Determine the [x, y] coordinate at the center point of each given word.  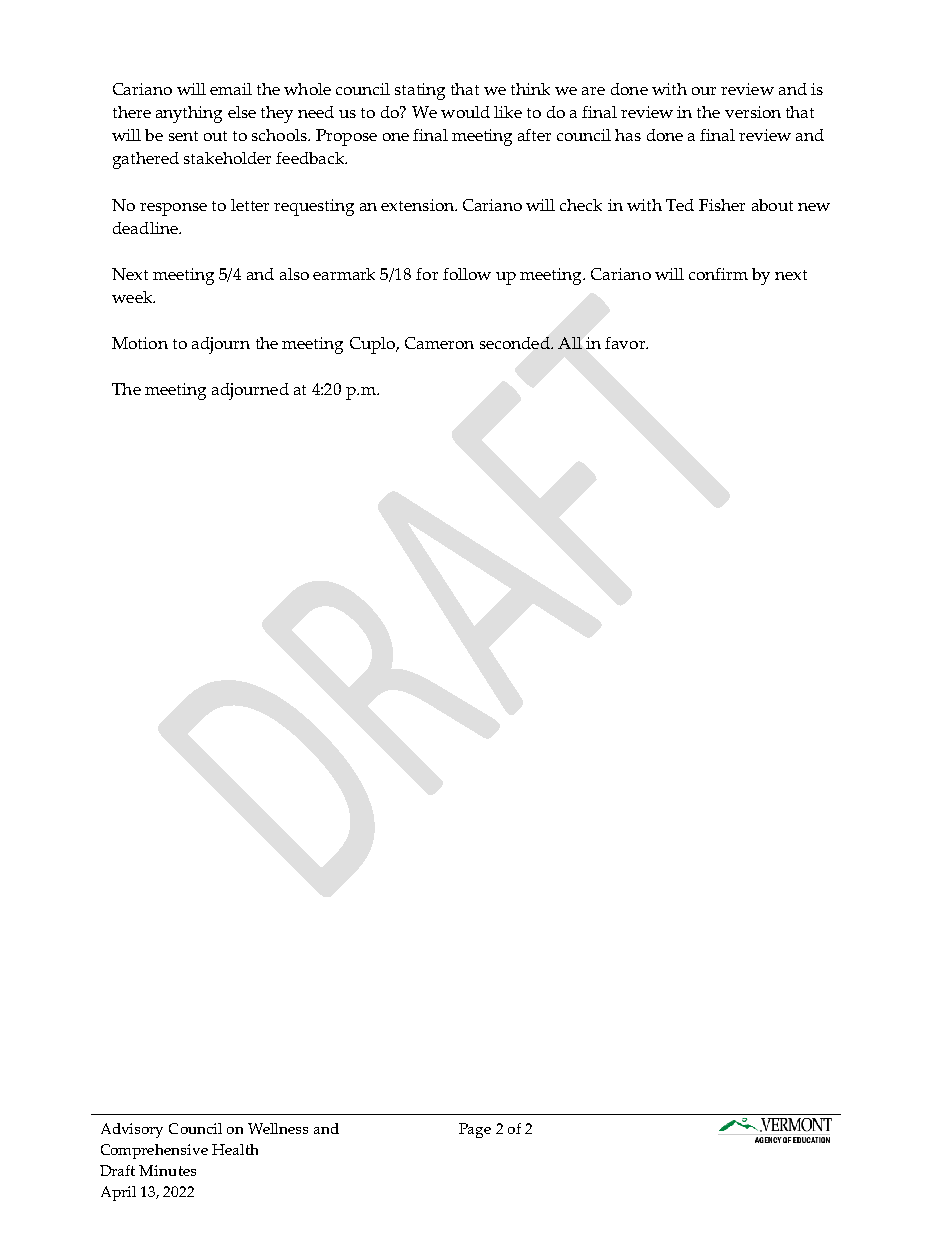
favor [626, 343]
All [570, 343]
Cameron [439, 343]
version [753, 112]
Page [475, 1130]
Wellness [278, 1128]
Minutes [167, 1170]
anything [189, 114]
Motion [140, 343]
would [465, 112]
